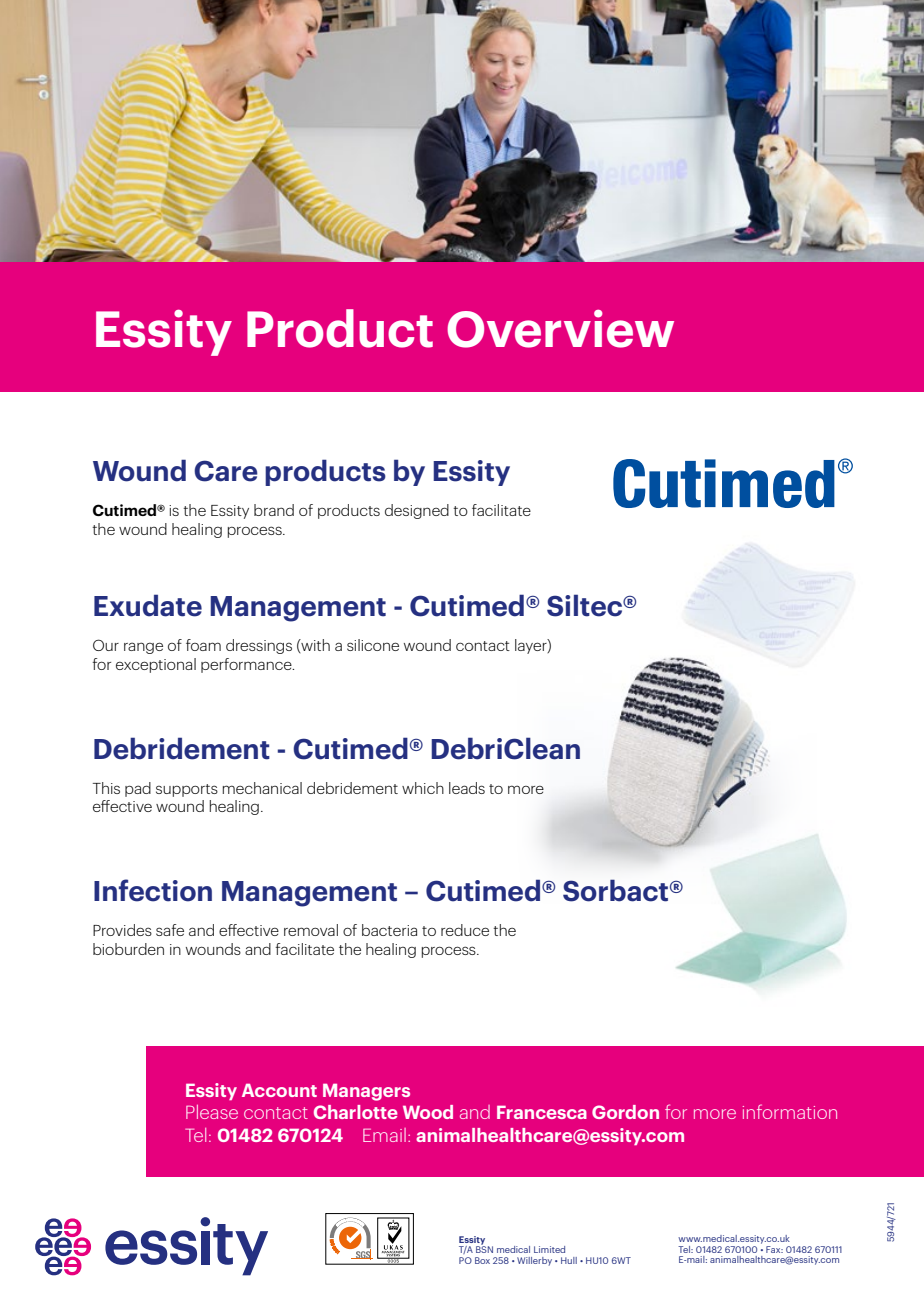 This screenshot has height=1308, width=924. What do you see at coordinates (274, 510) in the screenshot?
I see `brand` at bounding box center [274, 510].
